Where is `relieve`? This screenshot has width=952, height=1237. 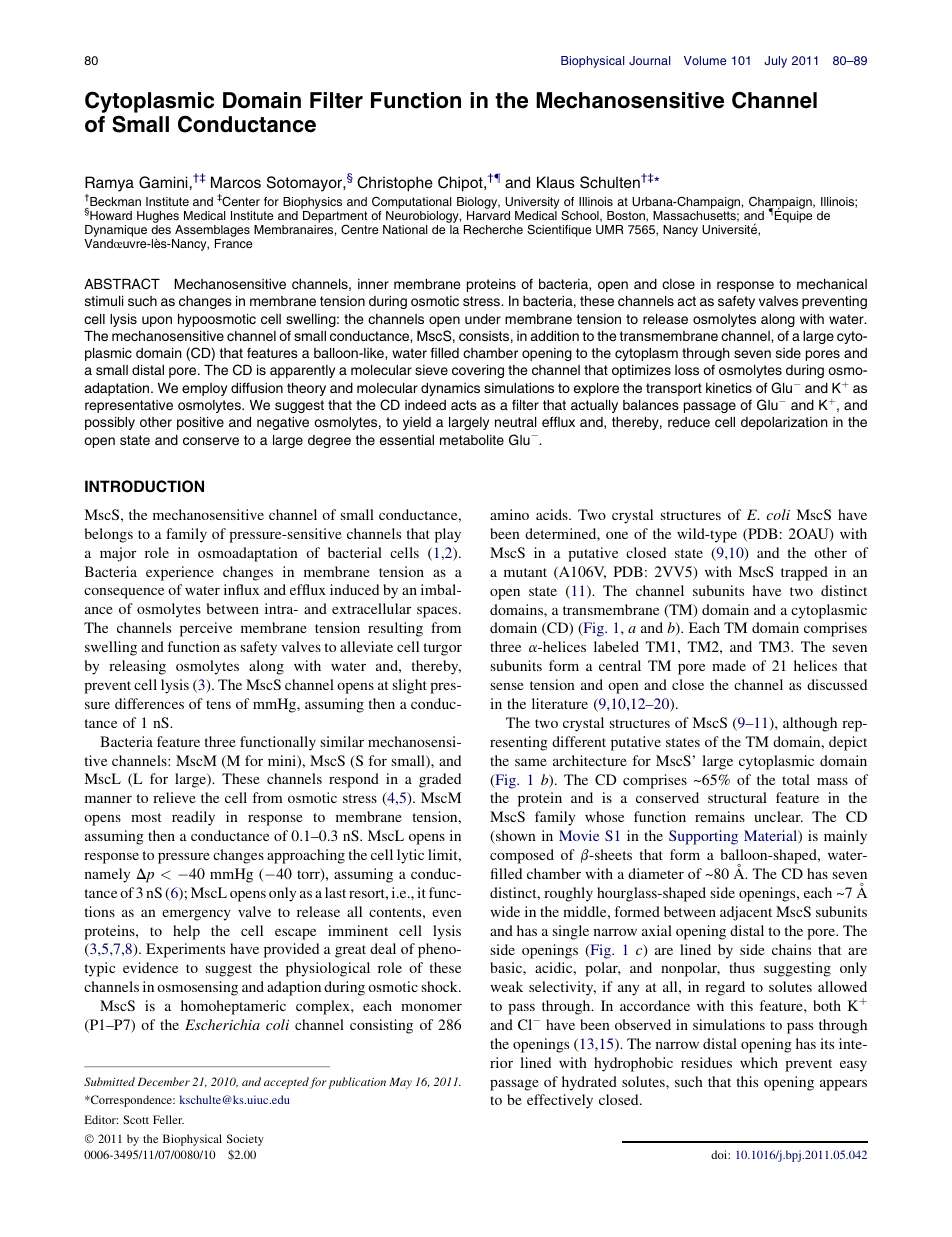 relieve is located at coordinates (174, 797).
